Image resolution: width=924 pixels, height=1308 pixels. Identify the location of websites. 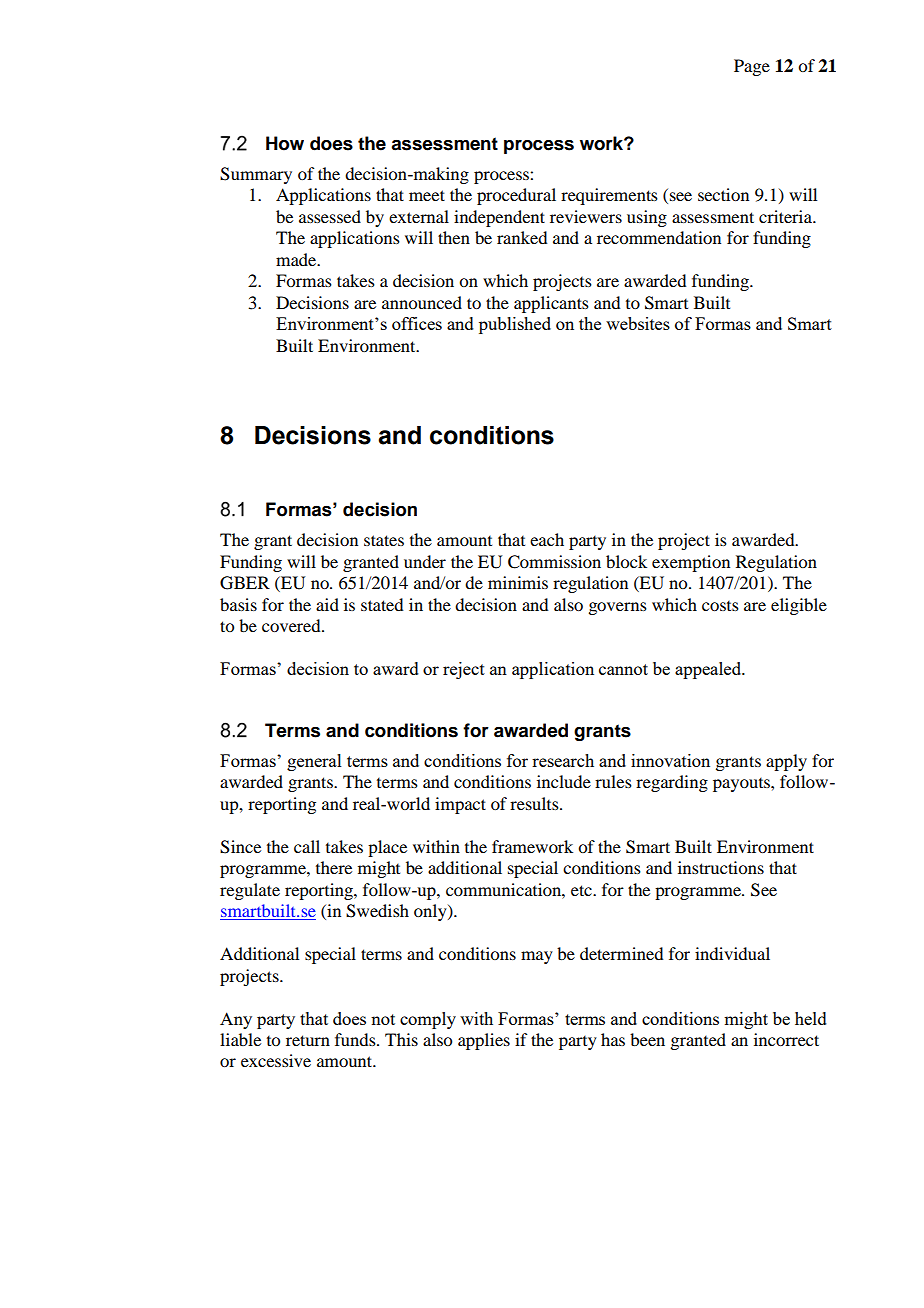
(638, 323).
